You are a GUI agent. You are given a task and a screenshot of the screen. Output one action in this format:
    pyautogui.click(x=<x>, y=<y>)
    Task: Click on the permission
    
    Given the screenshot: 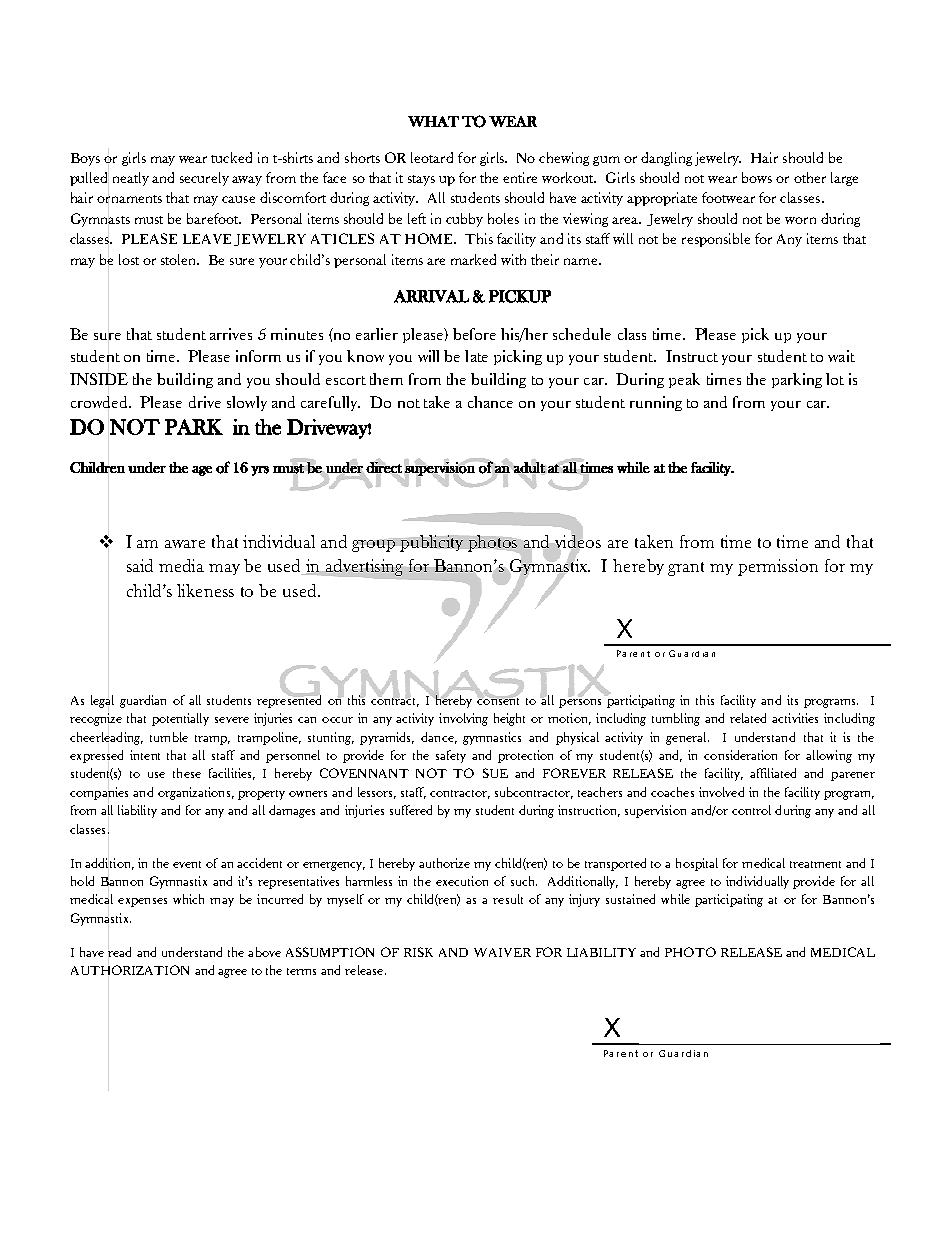 What is the action you would take?
    pyautogui.click(x=778, y=567)
